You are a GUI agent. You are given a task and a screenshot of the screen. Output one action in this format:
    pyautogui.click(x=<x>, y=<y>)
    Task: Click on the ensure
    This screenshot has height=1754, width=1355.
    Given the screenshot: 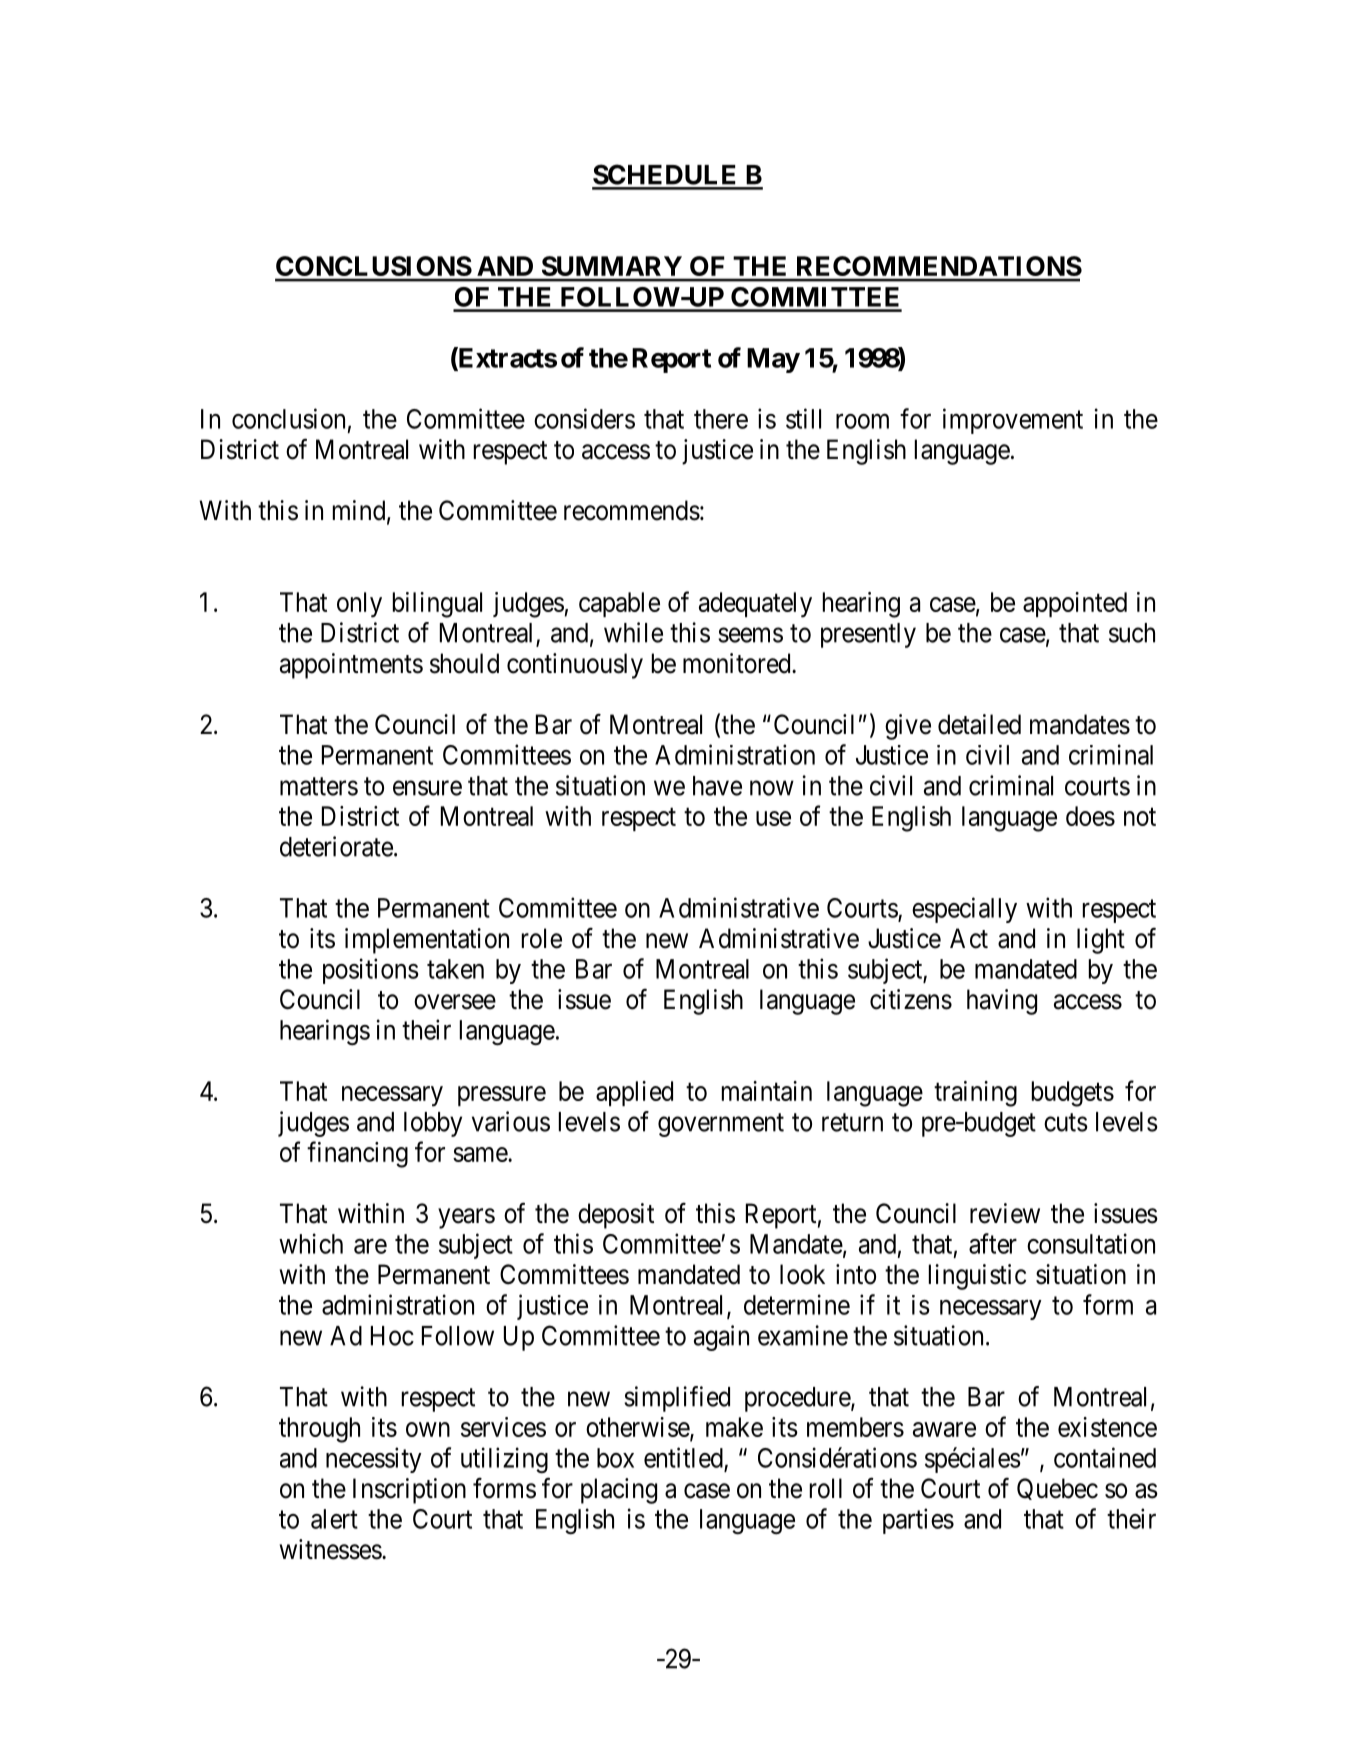 What is the action you would take?
    pyautogui.click(x=427, y=788)
